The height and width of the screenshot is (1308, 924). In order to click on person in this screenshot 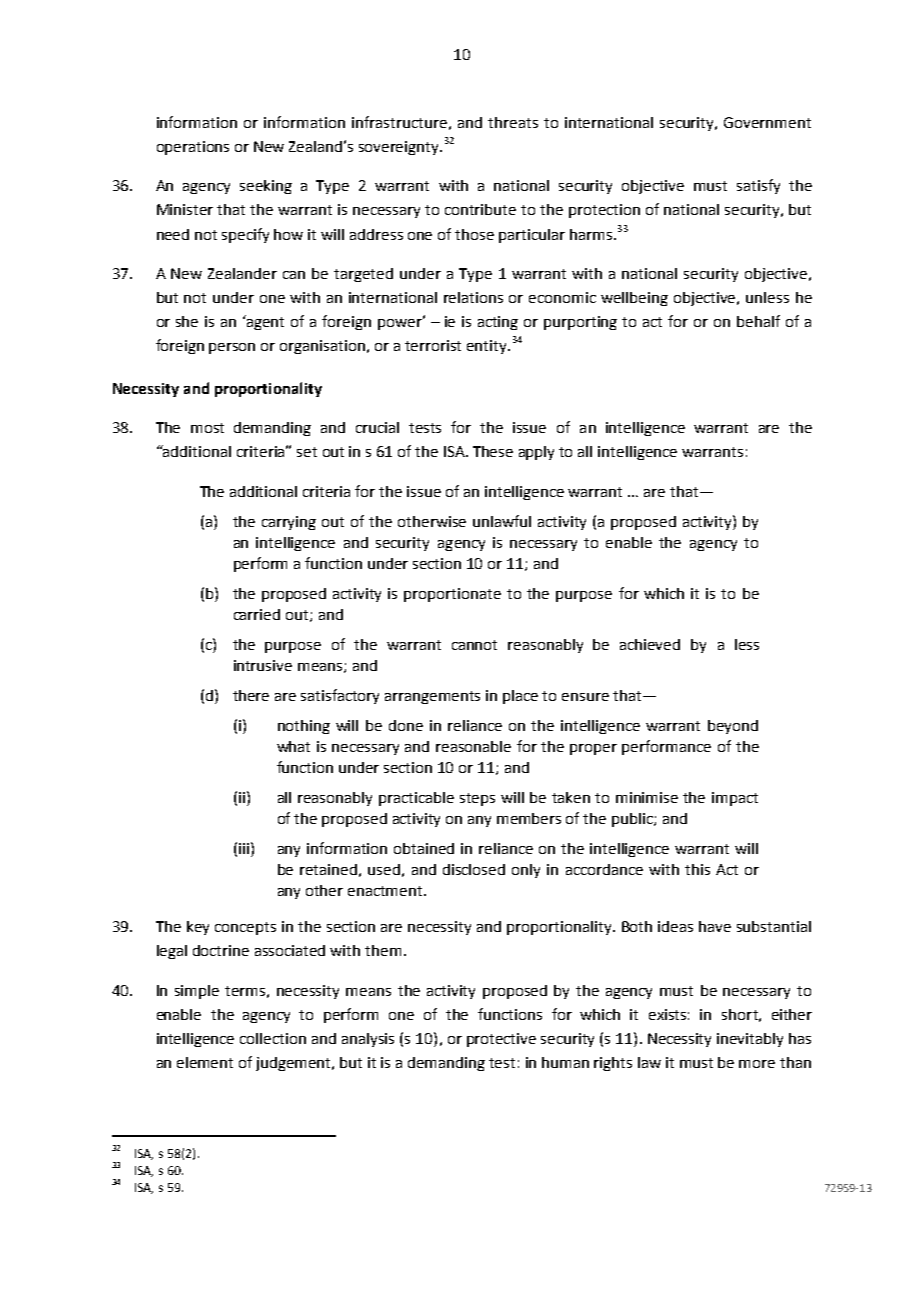, I will do `click(232, 348)`.
